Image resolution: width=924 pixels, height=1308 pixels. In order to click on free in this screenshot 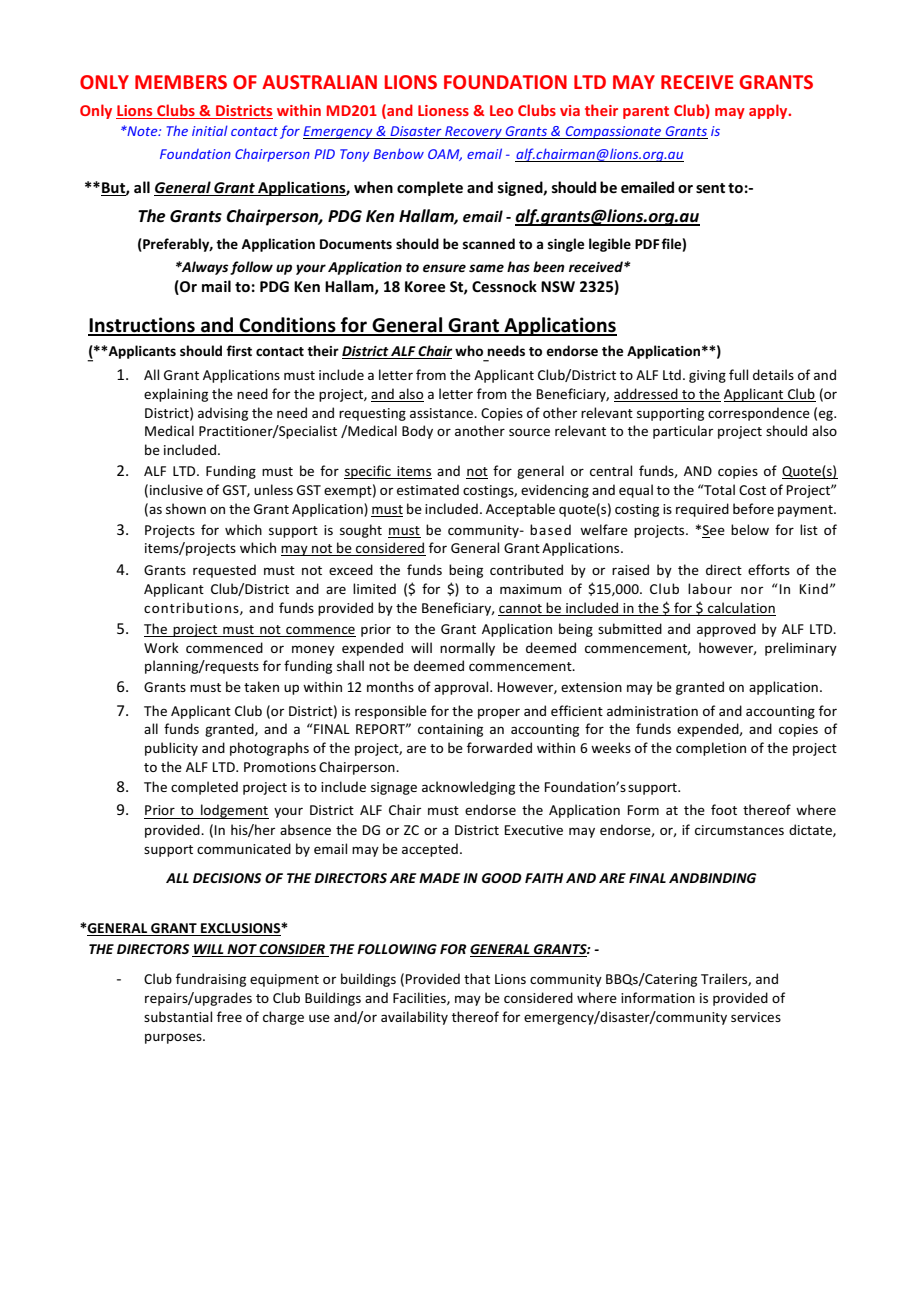, I will do `click(229, 1016)`.
